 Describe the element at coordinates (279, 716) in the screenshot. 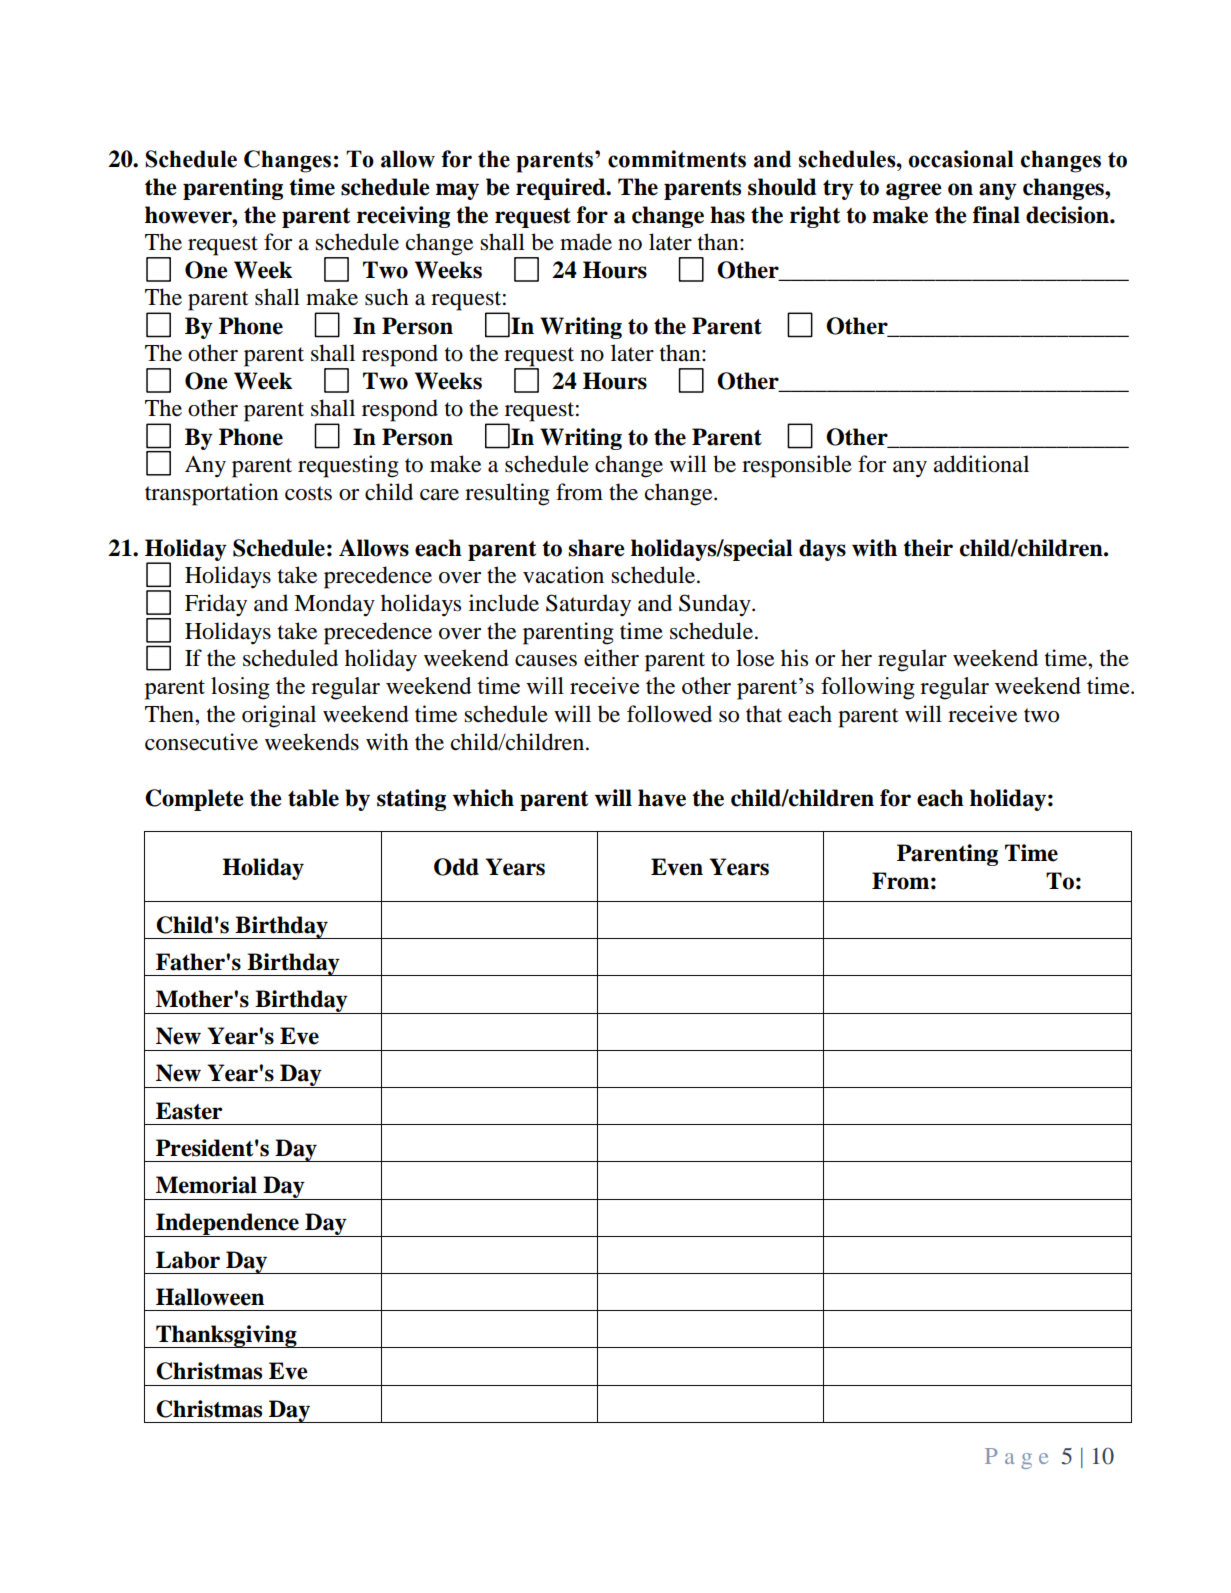

I see `original` at that location.
